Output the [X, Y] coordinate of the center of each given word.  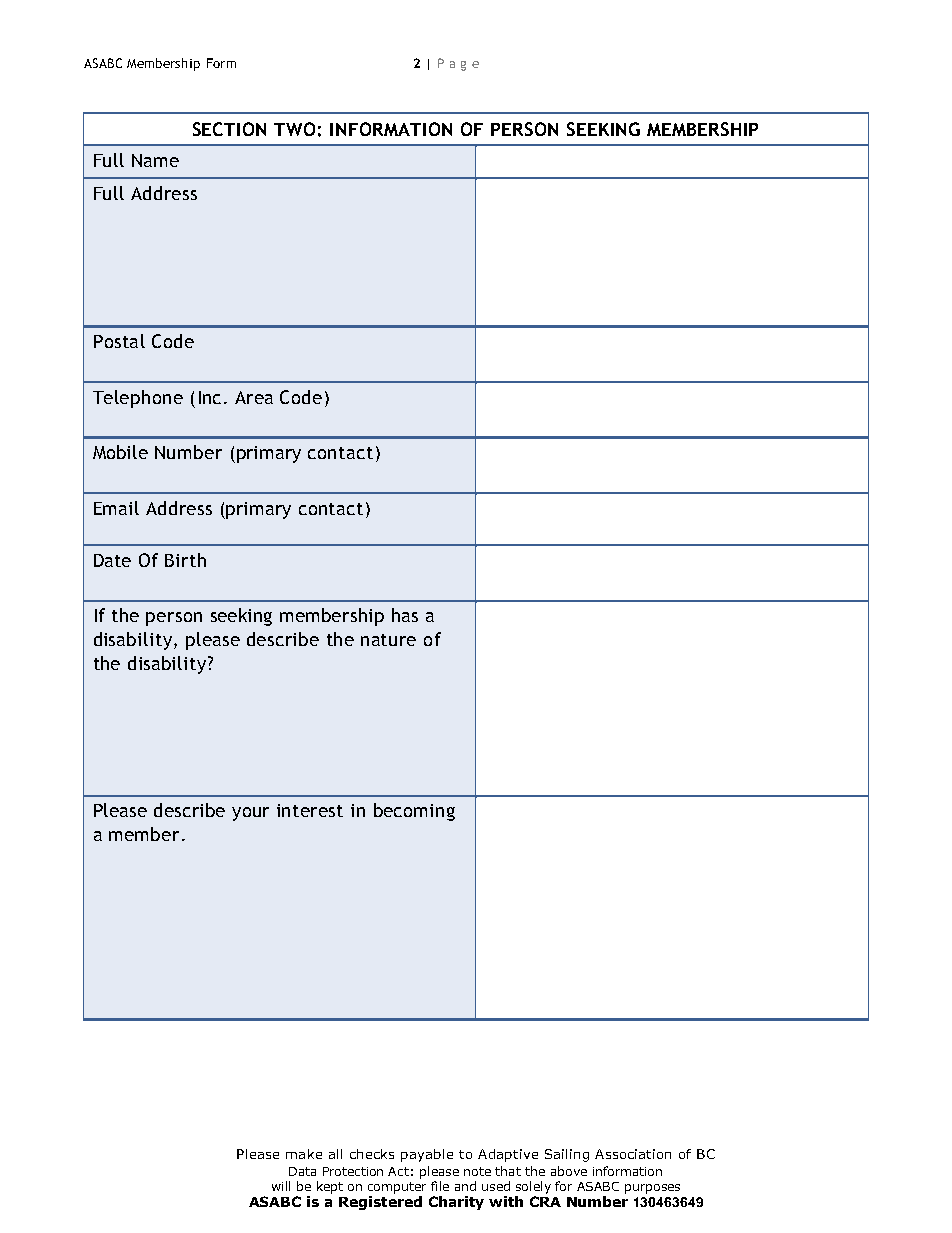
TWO [294, 129]
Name [155, 160]
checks [372, 1154]
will [281, 1186]
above [569, 1171]
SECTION [229, 129]
